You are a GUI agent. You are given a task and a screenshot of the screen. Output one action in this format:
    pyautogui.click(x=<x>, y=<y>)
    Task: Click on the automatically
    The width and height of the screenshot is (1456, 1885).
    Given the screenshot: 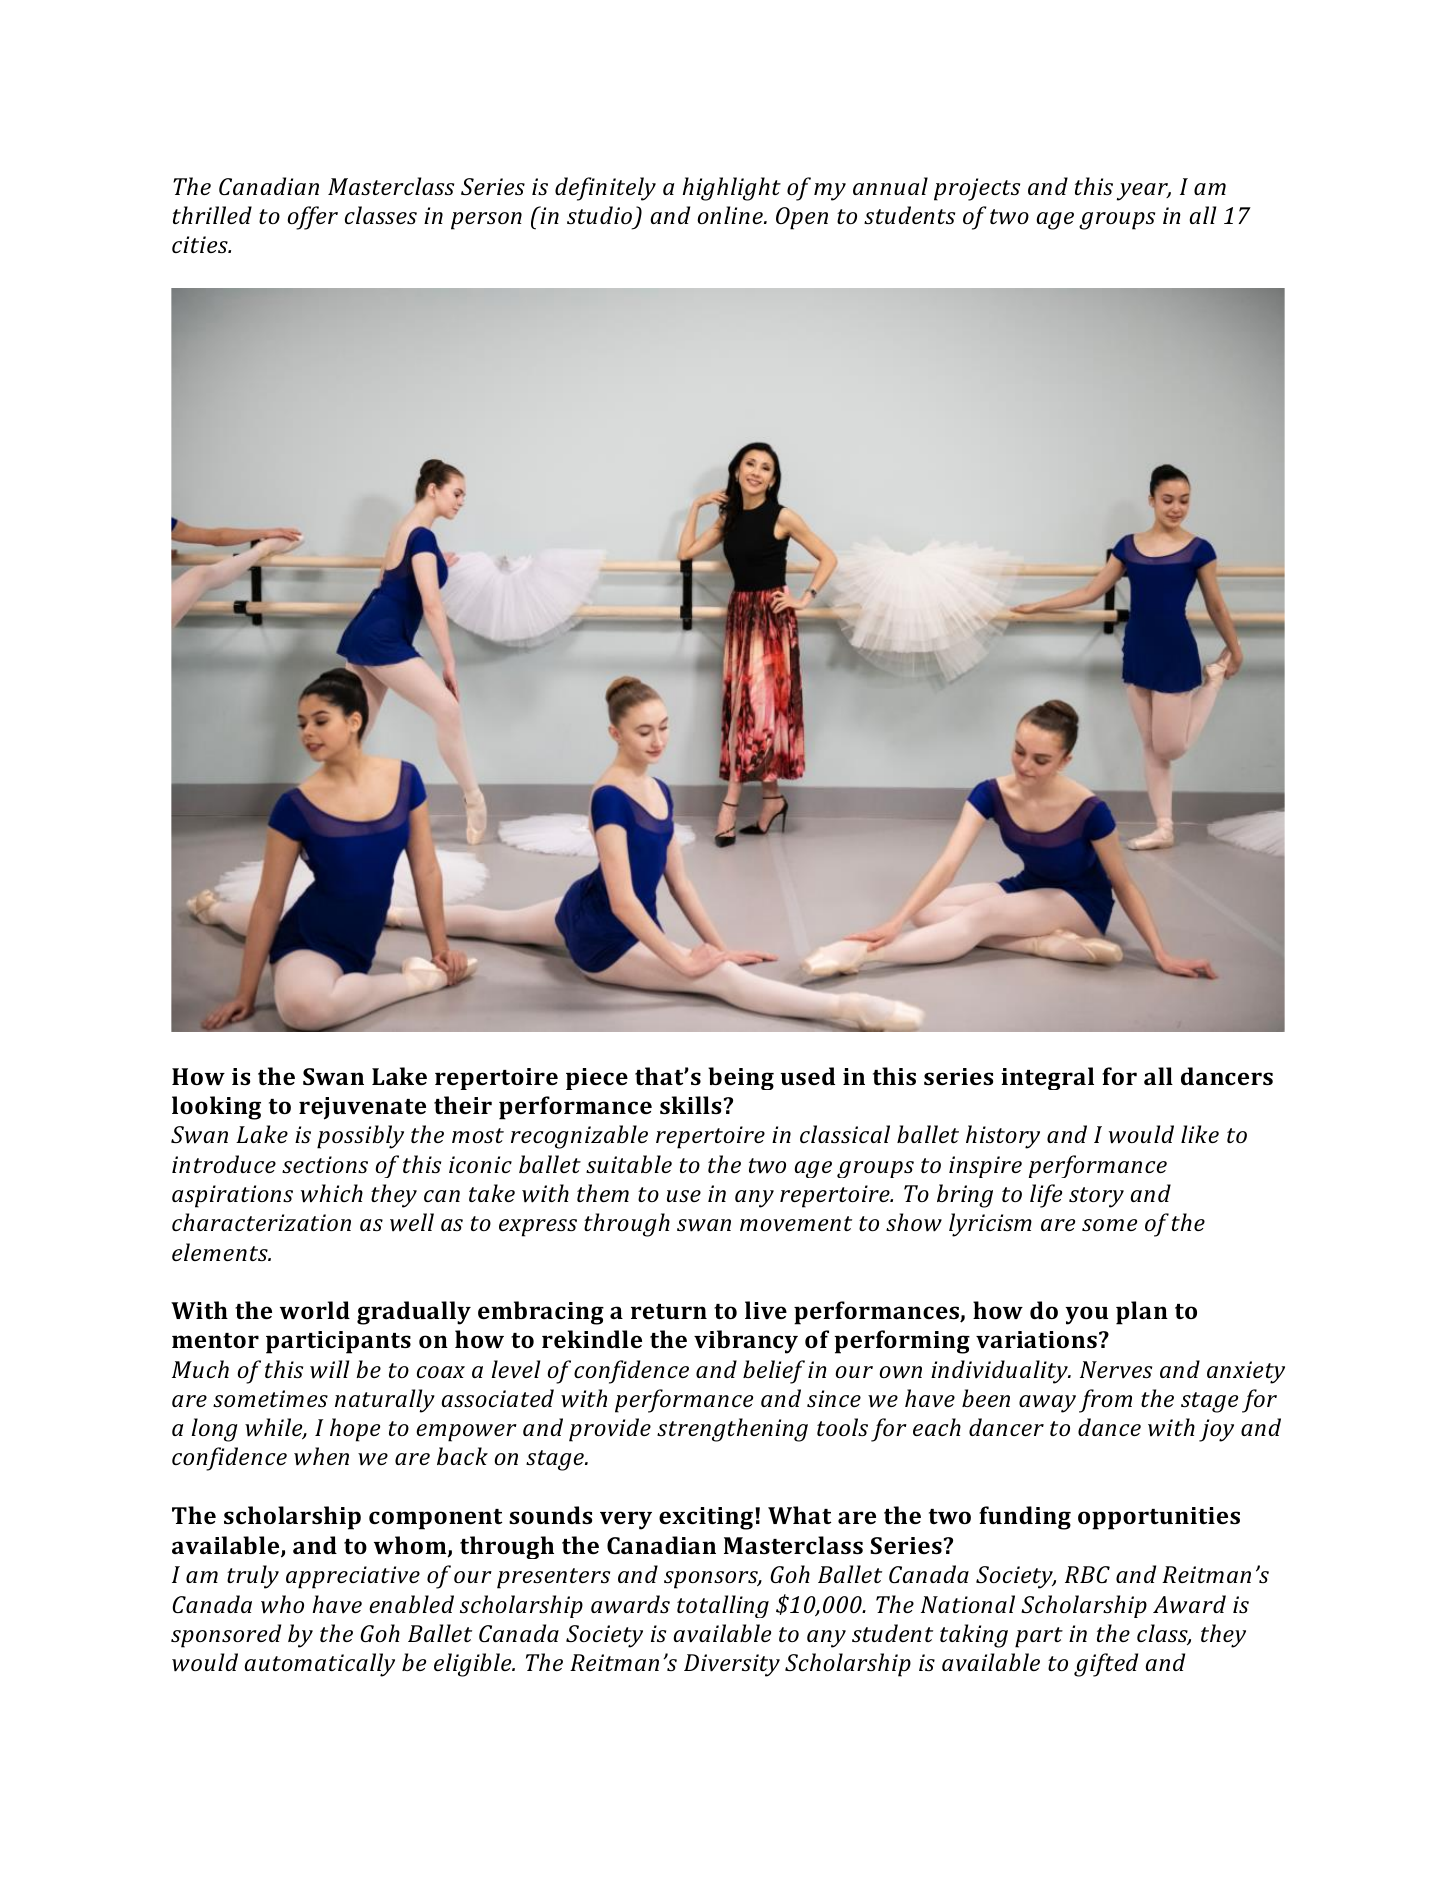 What is the action you would take?
    pyautogui.click(x=320, y=1665)
